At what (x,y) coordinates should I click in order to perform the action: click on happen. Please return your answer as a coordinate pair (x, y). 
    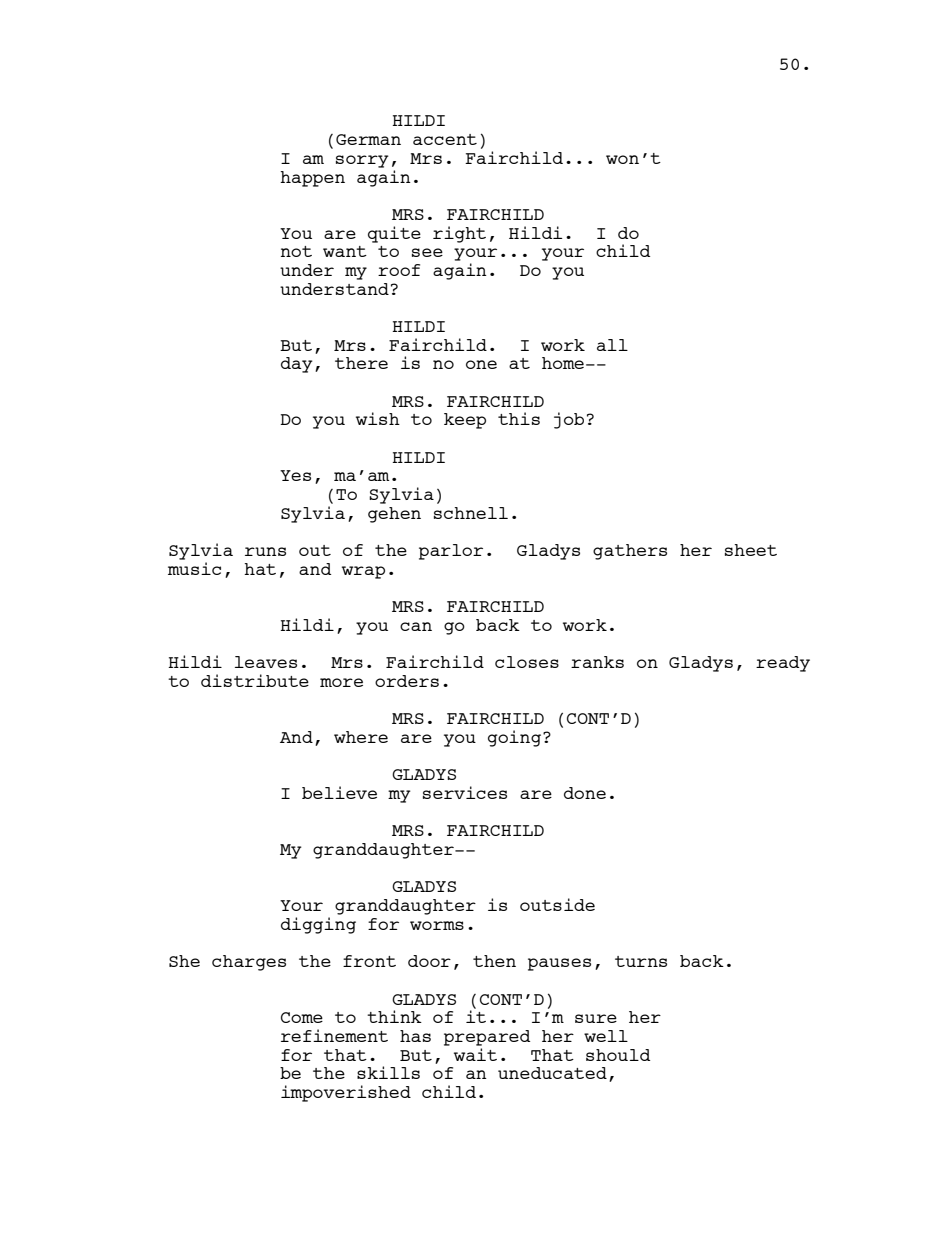
    Looking at the image, I should click on (312, 179).
